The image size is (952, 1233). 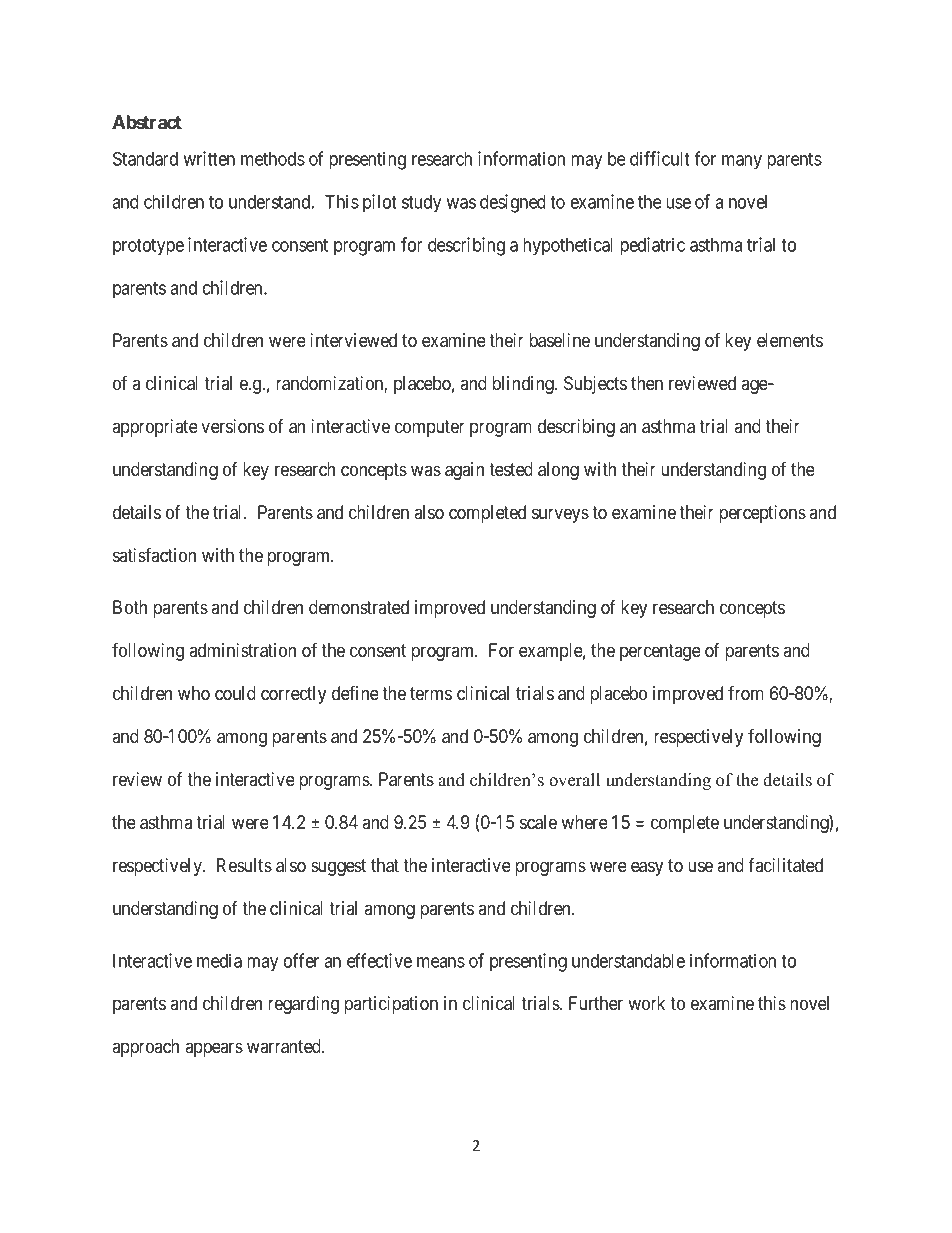 I want to click on scale, so click(x=538, y=822).
